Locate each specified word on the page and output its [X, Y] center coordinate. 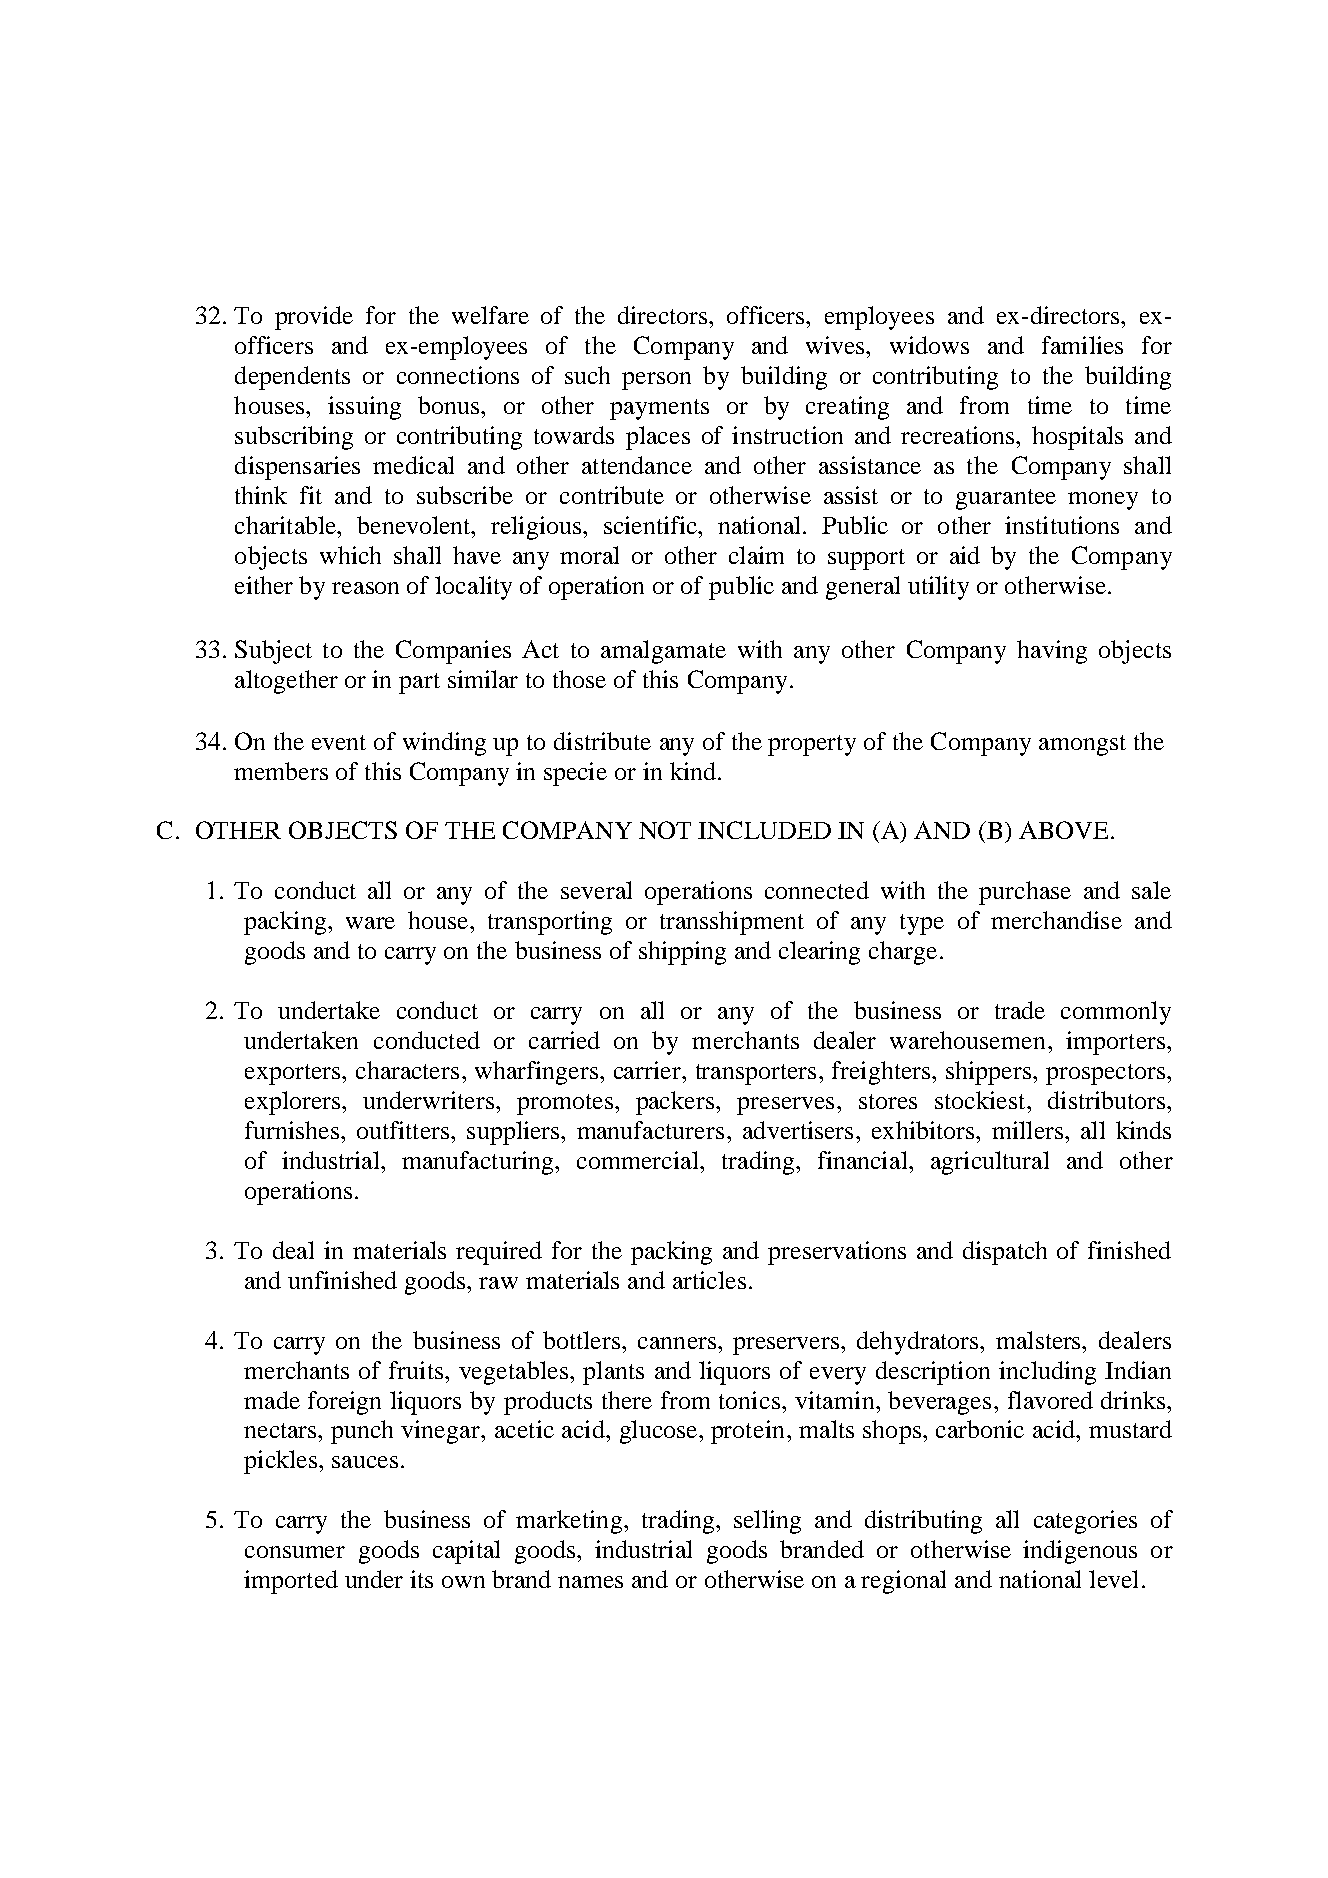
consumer [295, 1552]
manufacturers [650, 1130]
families [1082, 345]
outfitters [403, 1130]
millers [1027, 1130]
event [339, 742]
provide [314, 318]
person [656, 381]
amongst [1082, 745]
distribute [602, 741]
